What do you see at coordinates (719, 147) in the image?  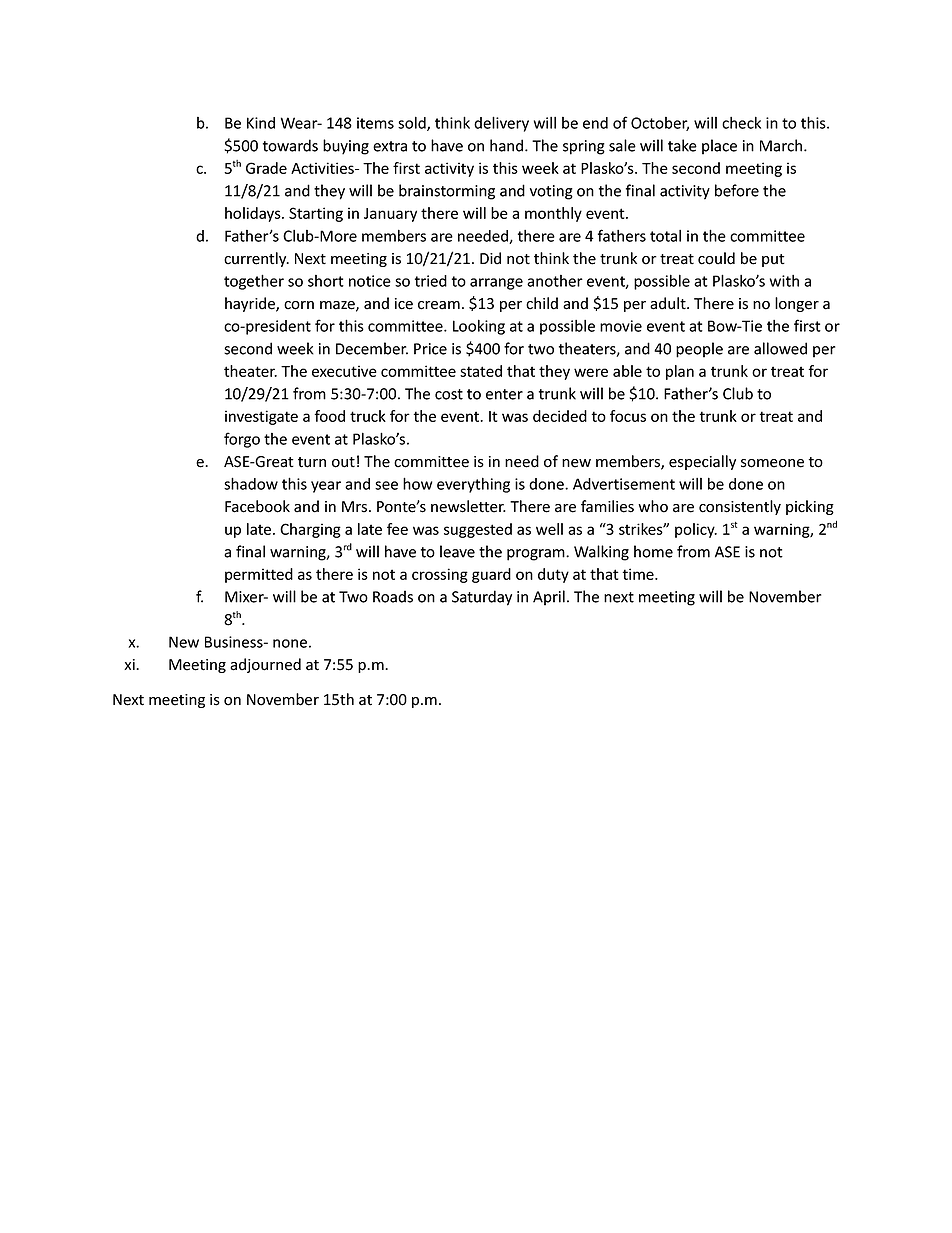 I see `place` at bounding box center [719, 147].
